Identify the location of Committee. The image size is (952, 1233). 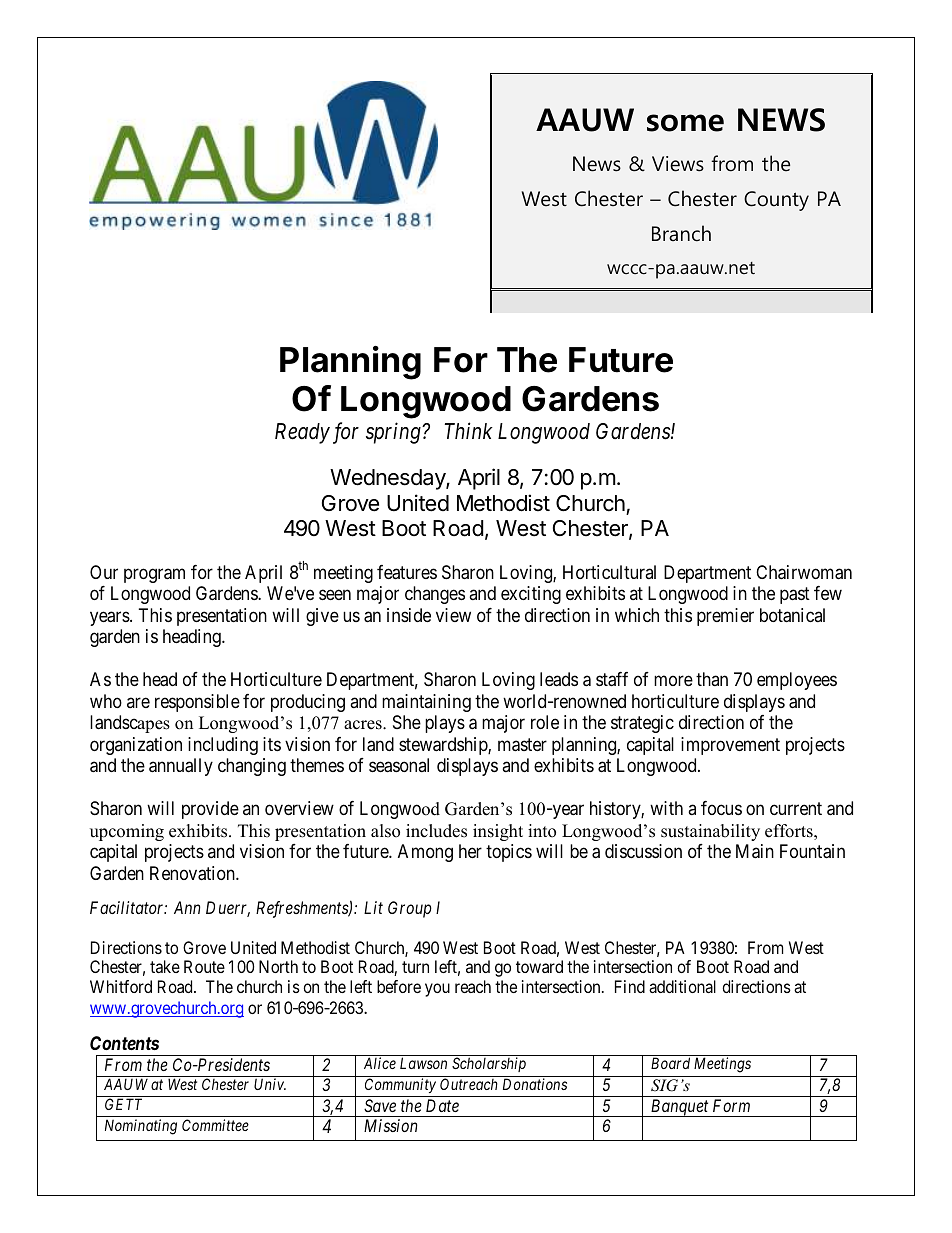
(215, 1125).
